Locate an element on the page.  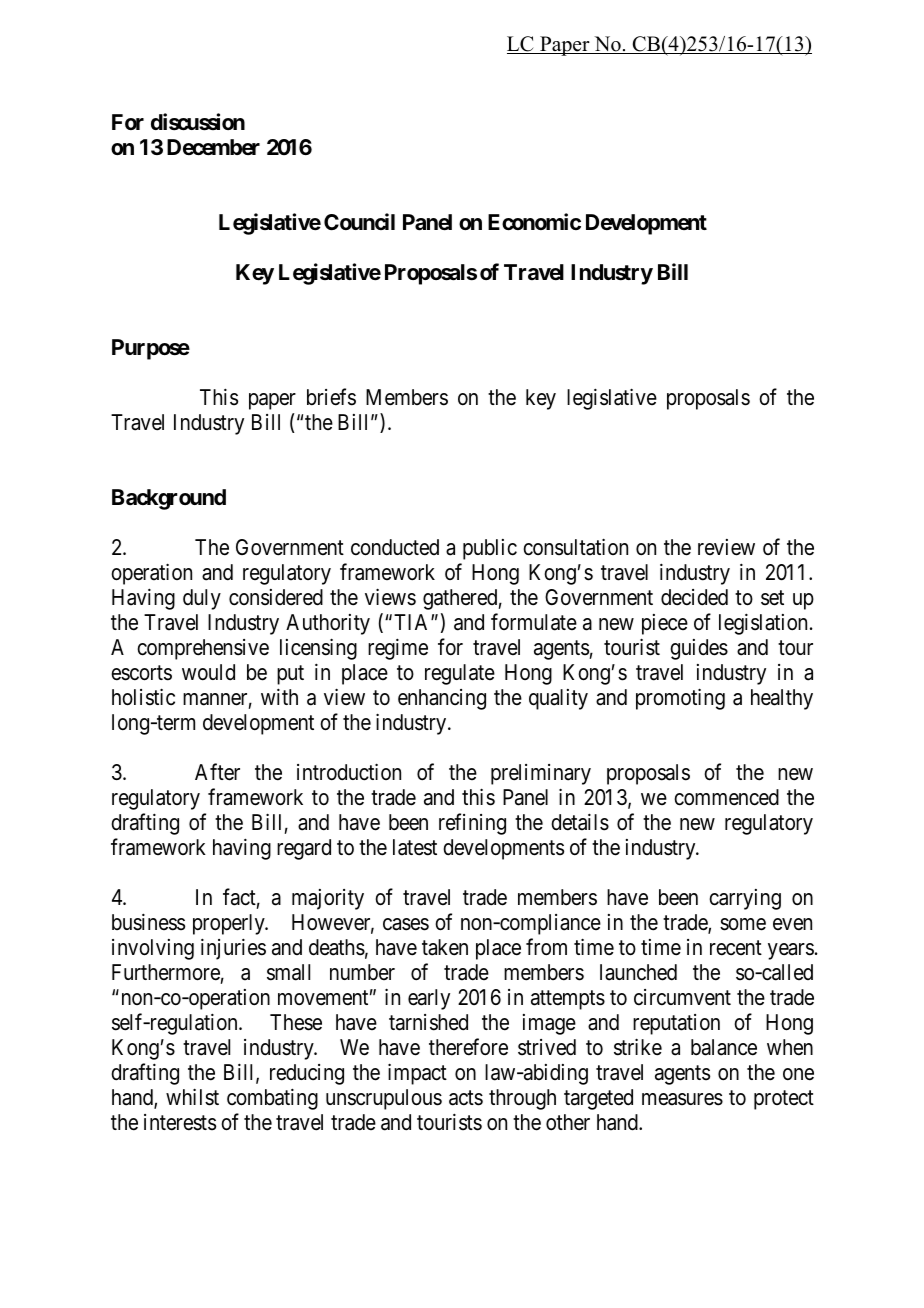
regard is located at coordinates (304, 849).
